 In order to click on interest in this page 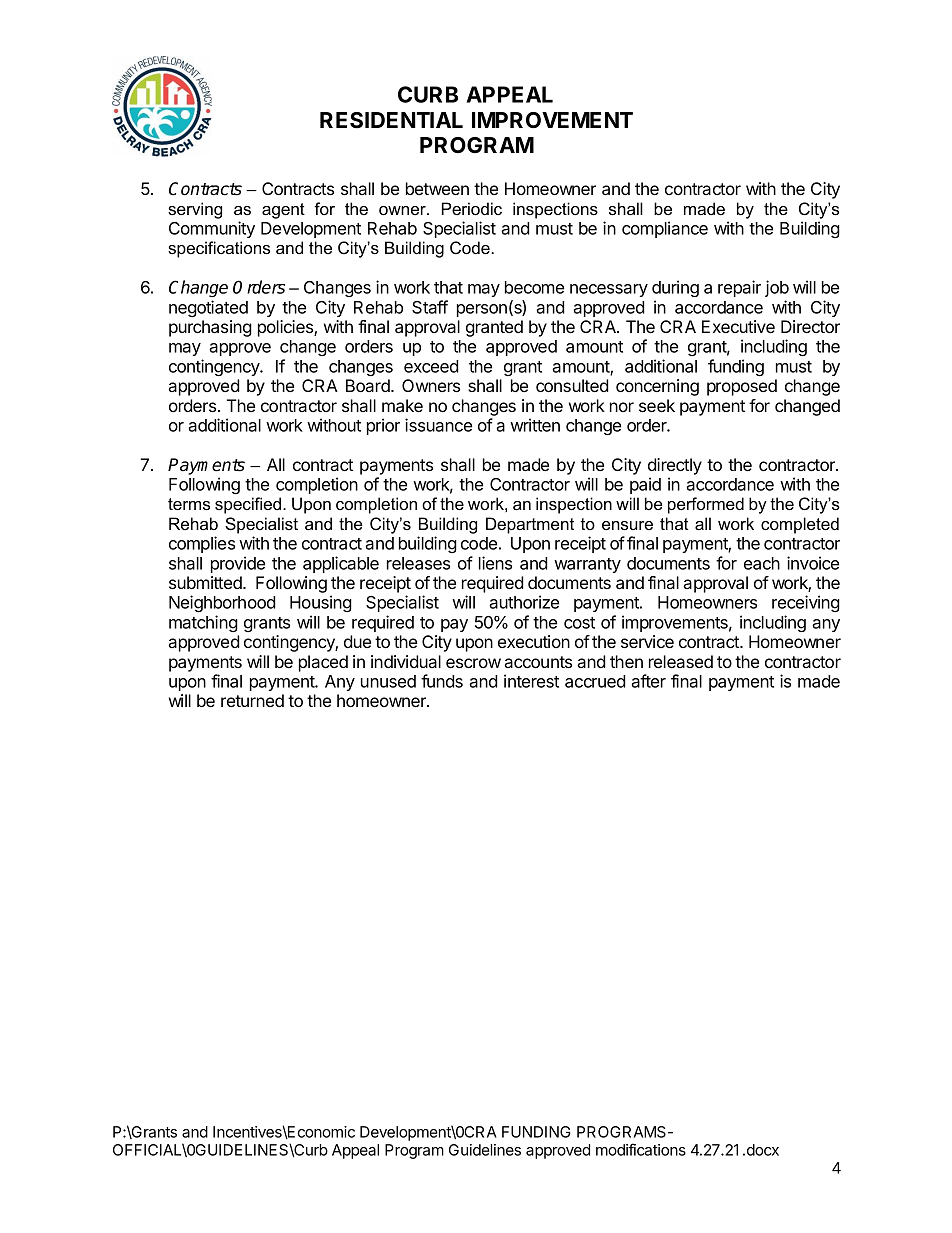, I will do `click(531, 681)`.
